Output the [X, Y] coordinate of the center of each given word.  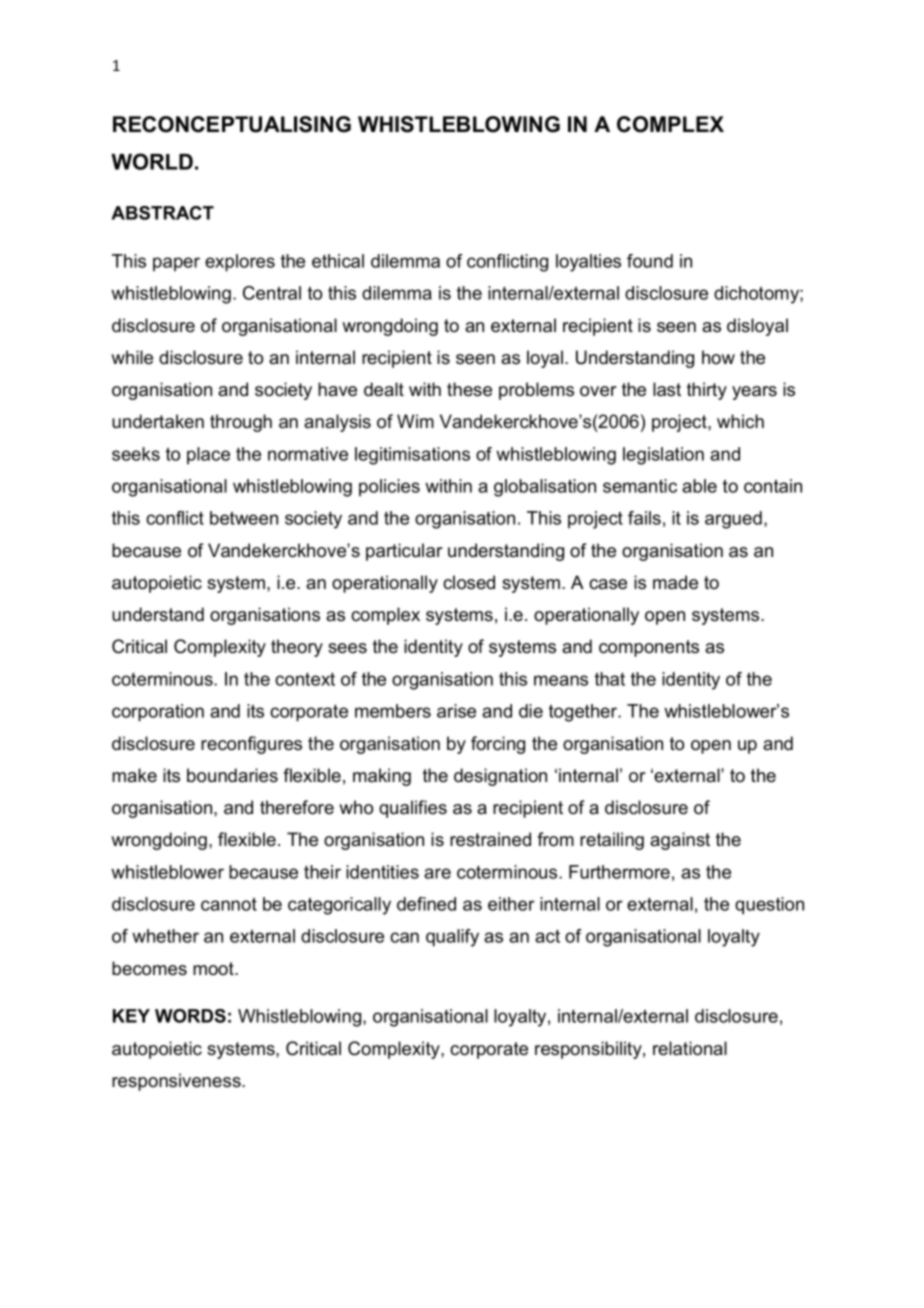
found [650, 261]
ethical [338, 261]
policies [389, 487]
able [699, 486]
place [208, 455]
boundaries [232, 775]
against [680, 841]
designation [500, 777]
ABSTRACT [162, 213]
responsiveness [177, 1082]
